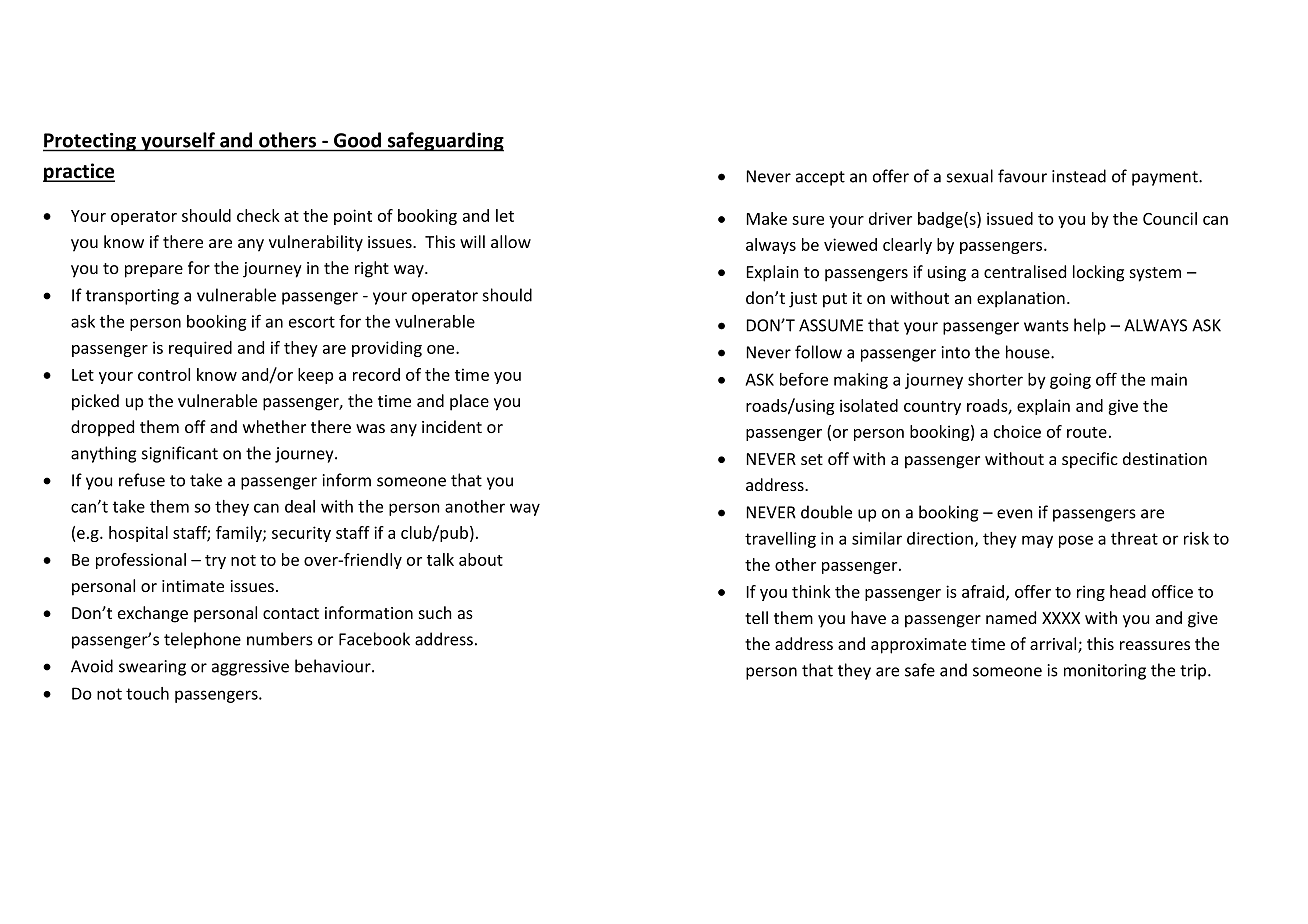  What do you see at coordinates (756, 617) in the image?
I see `tell` at bounding box center [756, 617].
